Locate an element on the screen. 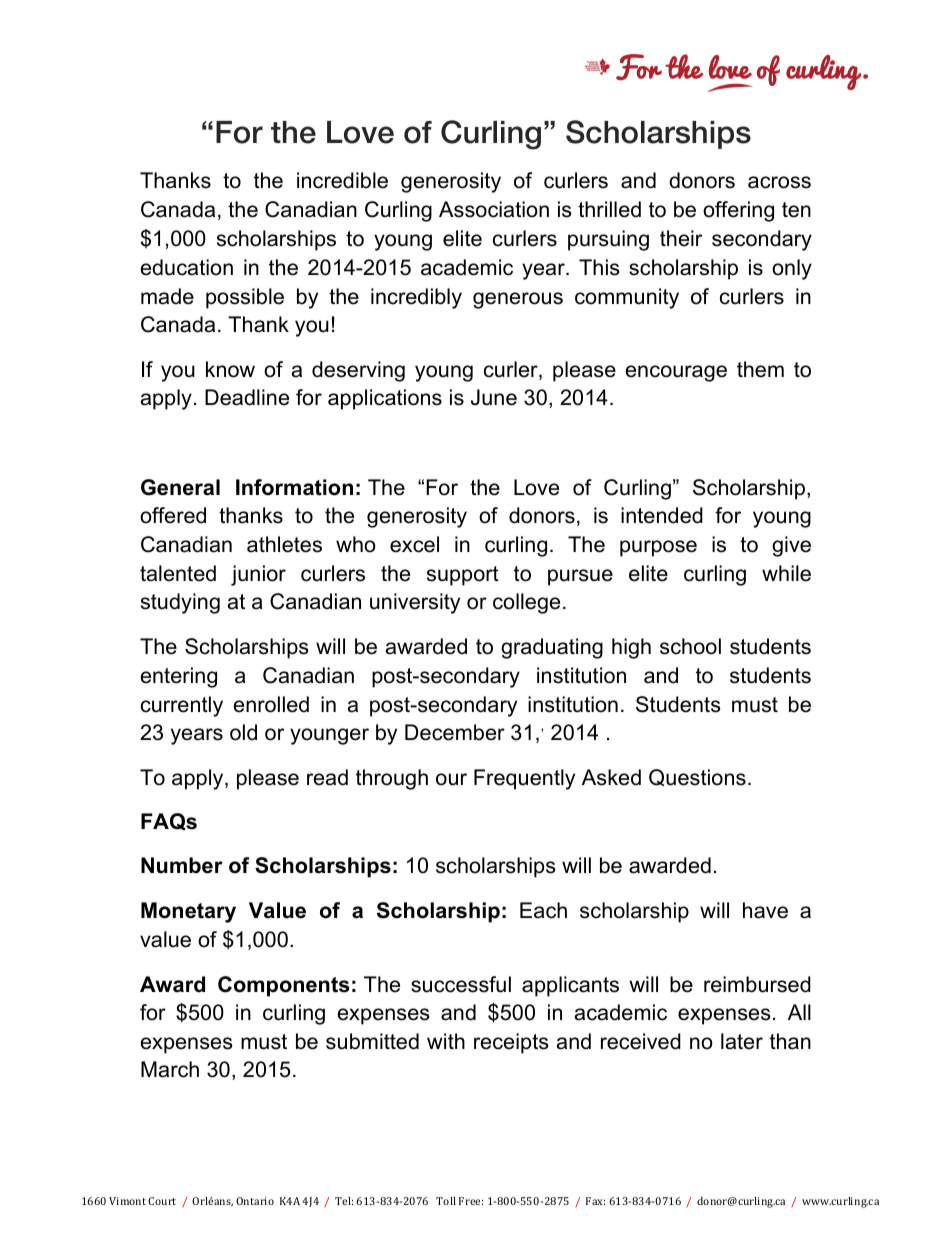 The width and height of the screenshot is (952, 1233). Association is located at coordinates (494, 209).
